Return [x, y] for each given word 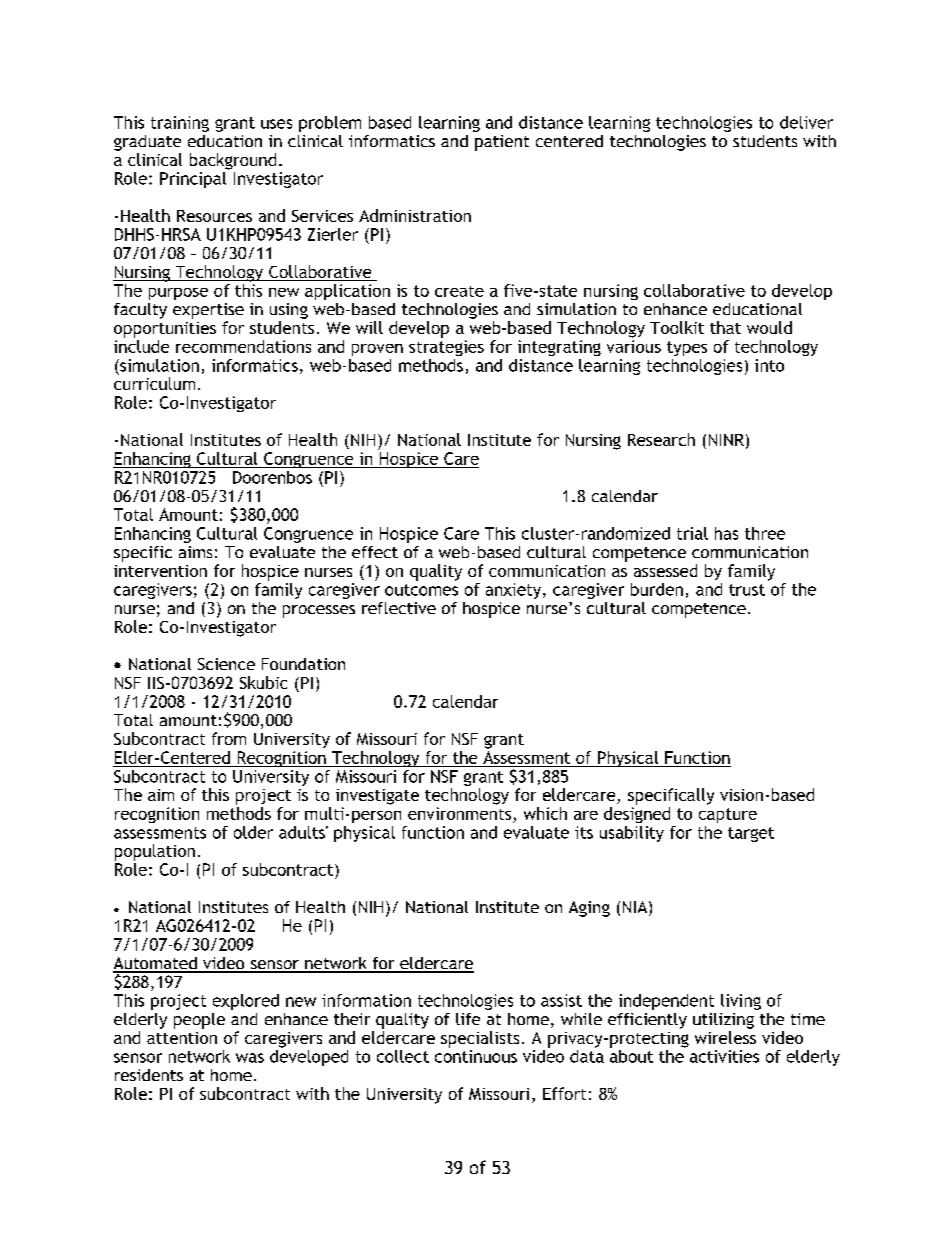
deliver [806, 122]
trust [747, 590]
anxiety [515, 591]
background [233, 161]
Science [226, 664]
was [250, 1058]
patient [502, 143]
